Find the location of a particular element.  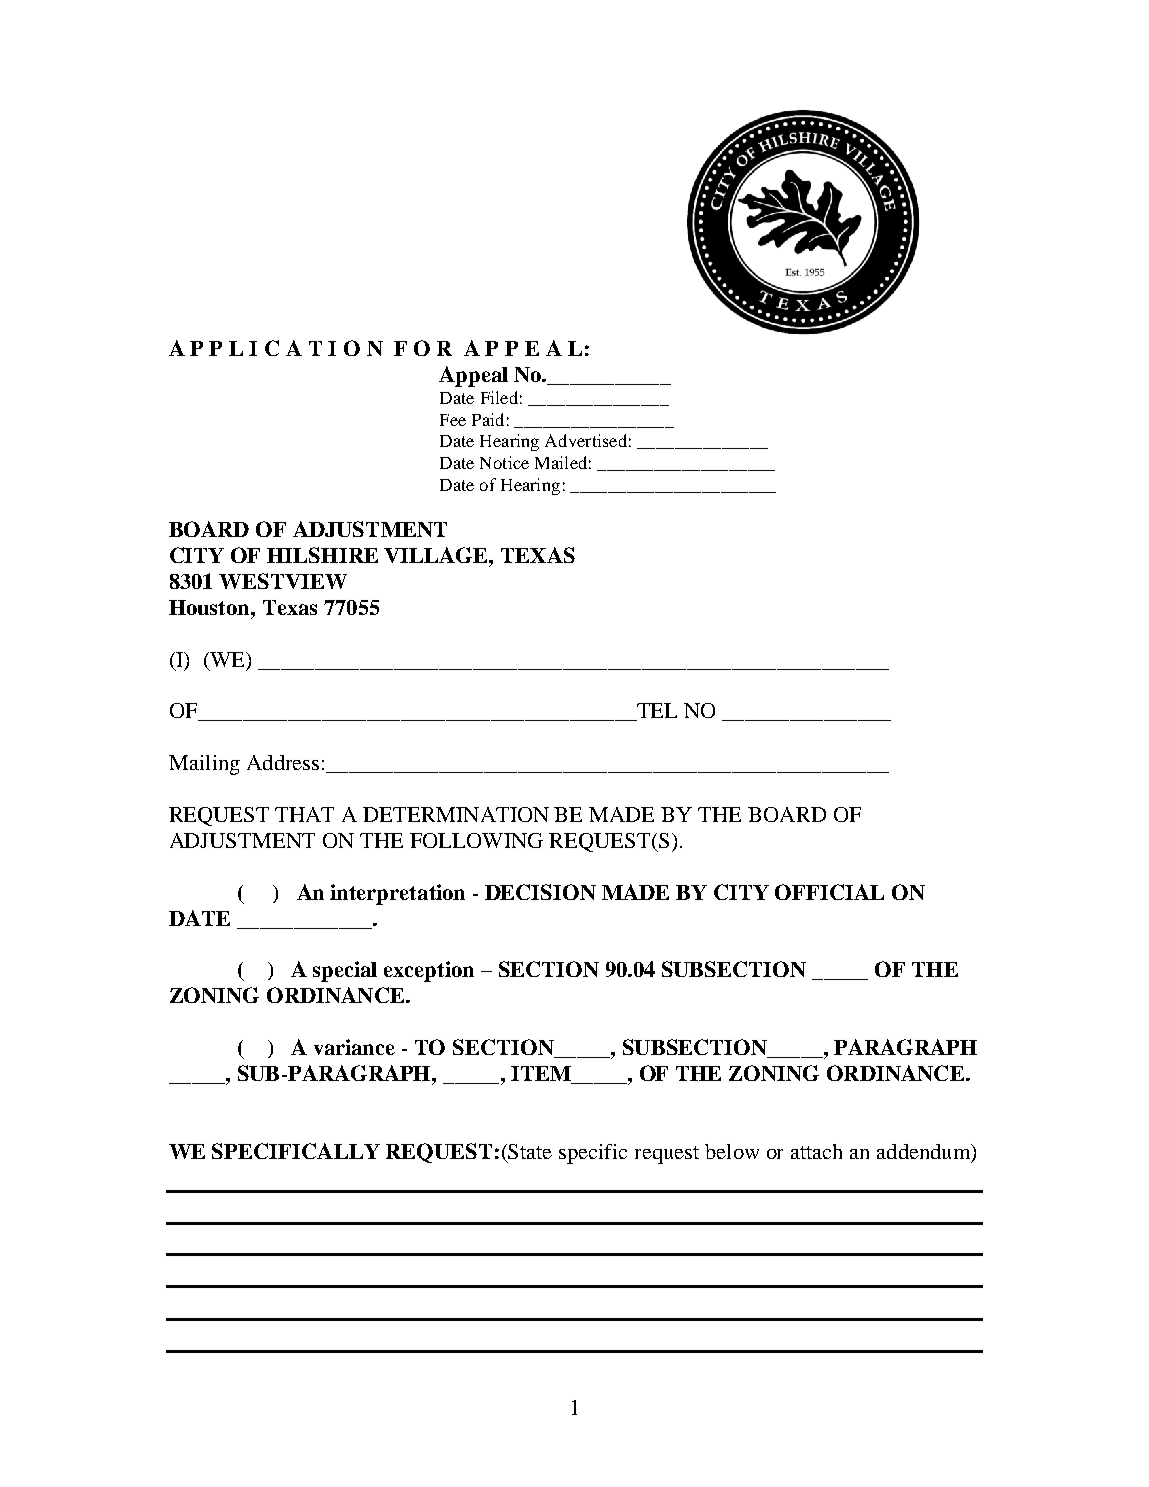

Filed is located at coordinates (499, 397).
